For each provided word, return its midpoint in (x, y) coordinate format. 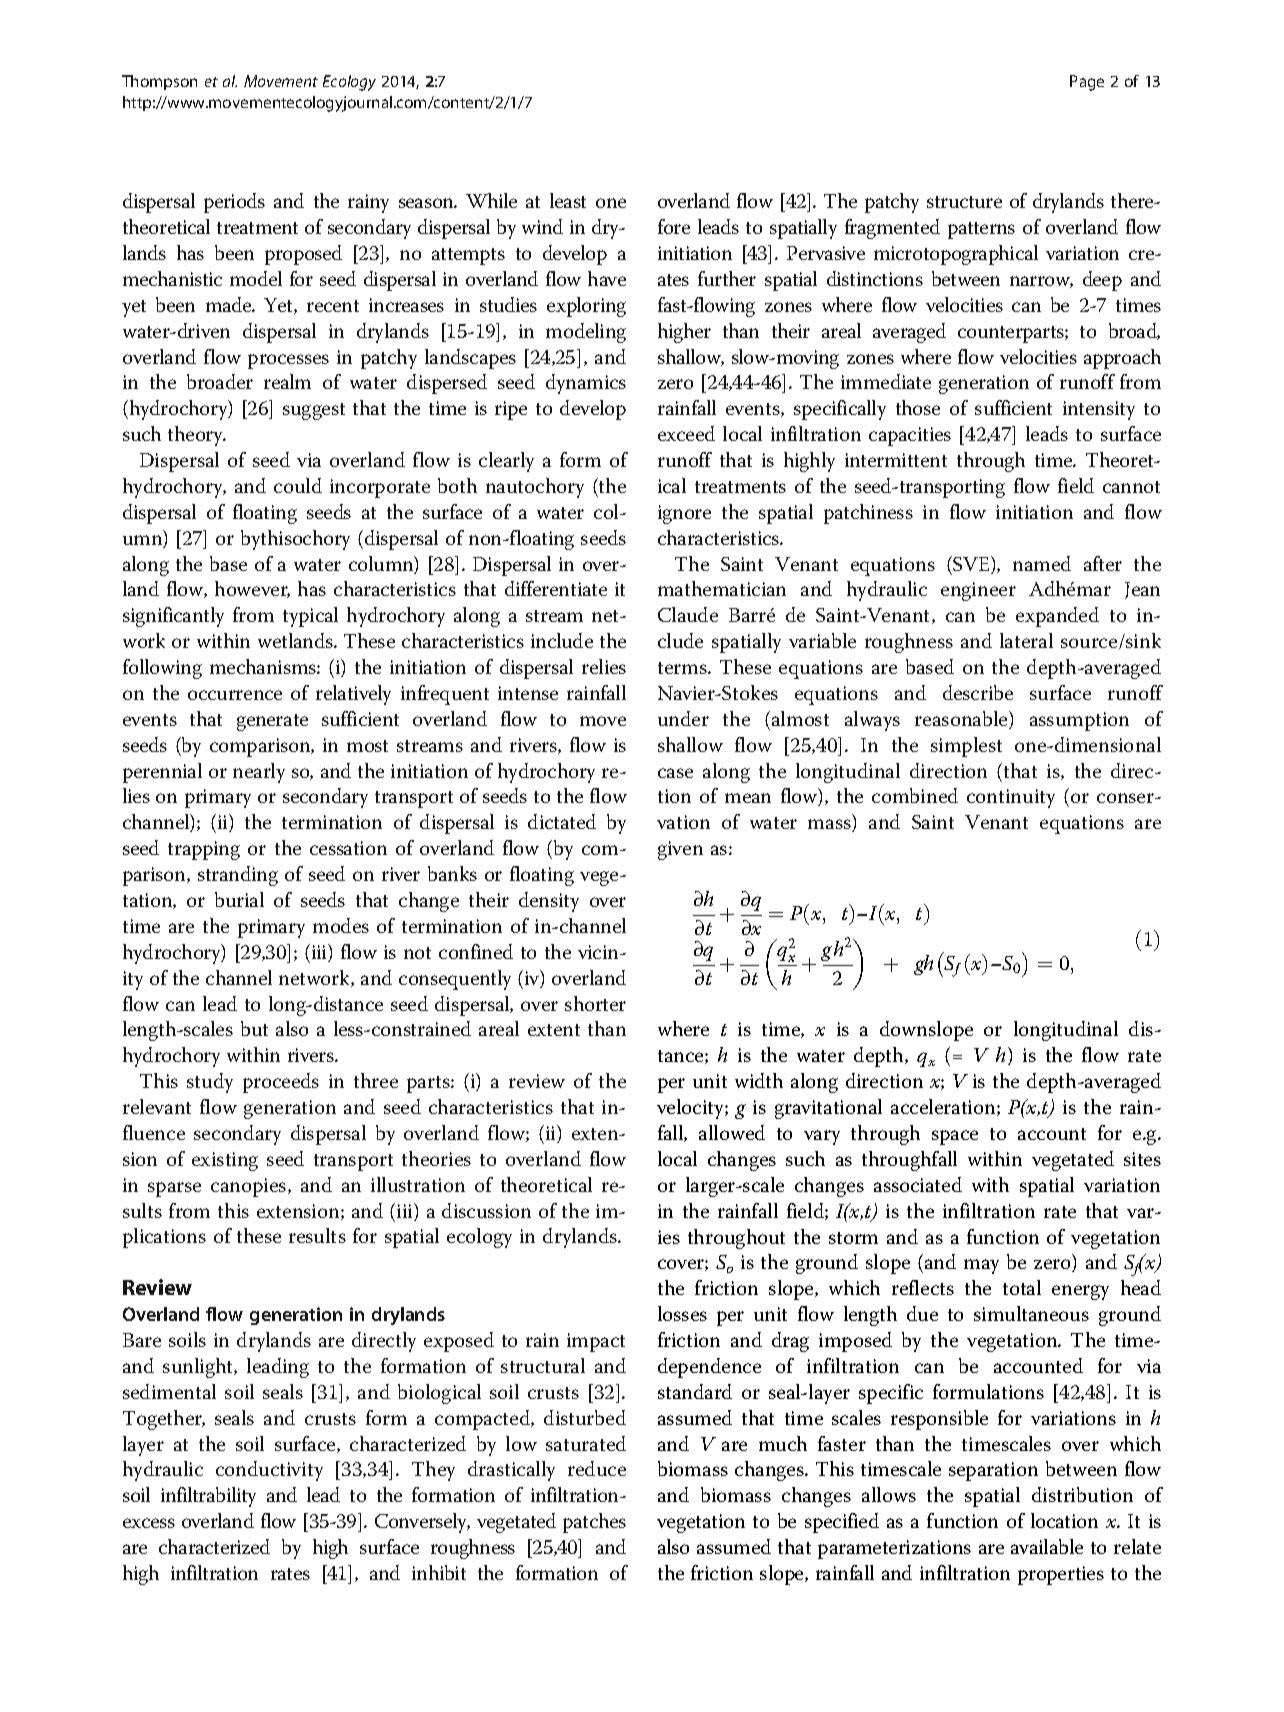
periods (234, 203)
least (568, 200)
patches (594, 1523)
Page (1087, 83)
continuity (1011, 798)
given (680, 850)
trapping (204, 850)
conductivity (269, 1471)
